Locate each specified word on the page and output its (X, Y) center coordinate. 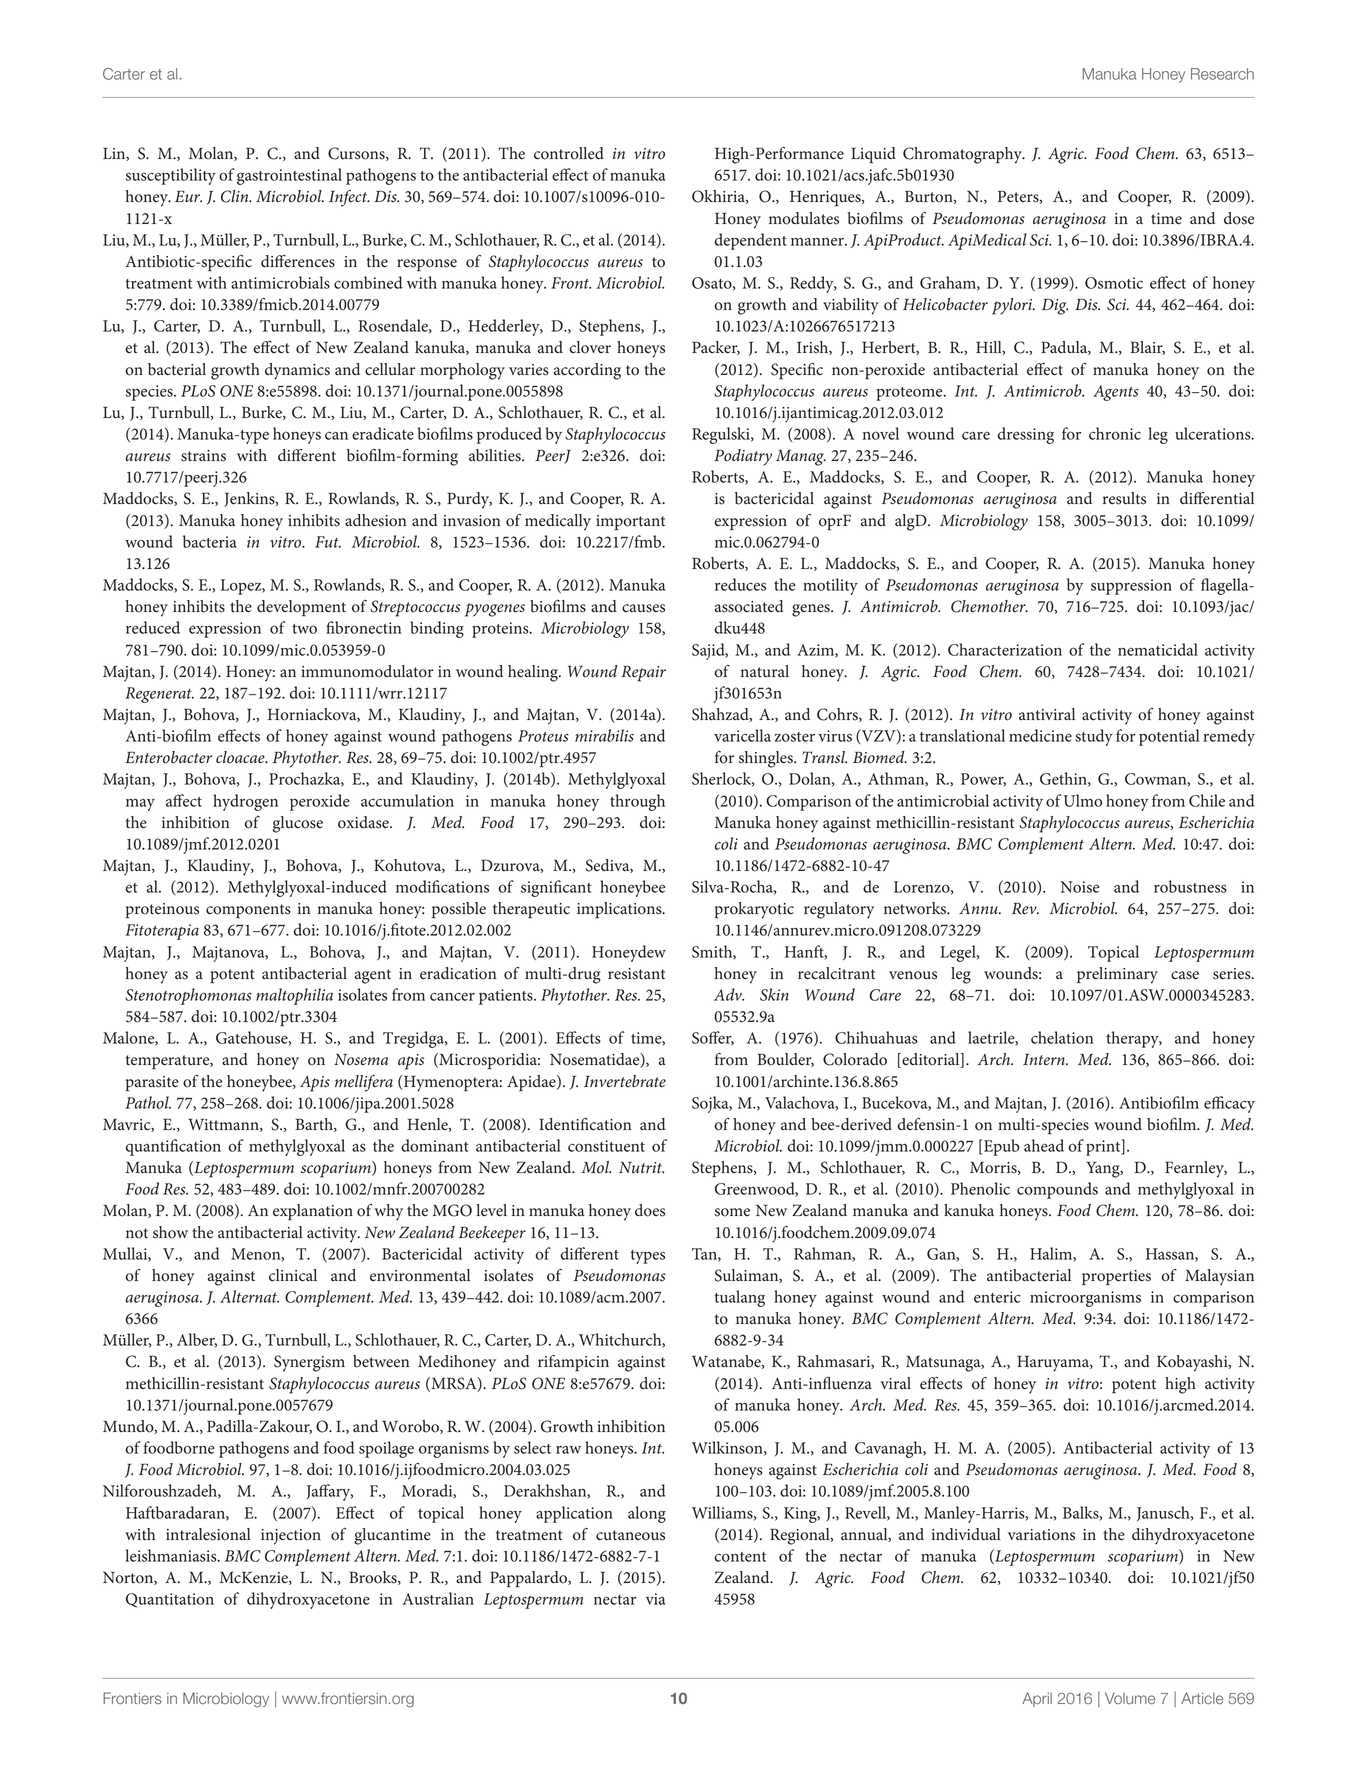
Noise (1079, 887)
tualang (739, 1298)
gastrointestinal (289, 176)
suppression (1131, 587)
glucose (298, 824)
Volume (1130, 1698)
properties (1116, 1277)
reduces (740, 584)
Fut (328, 542)
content (740, 1557)
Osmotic (1114, 283)
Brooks (374, 1578)
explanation (313, 1212)
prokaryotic (754, 910)
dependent (751, 241)
